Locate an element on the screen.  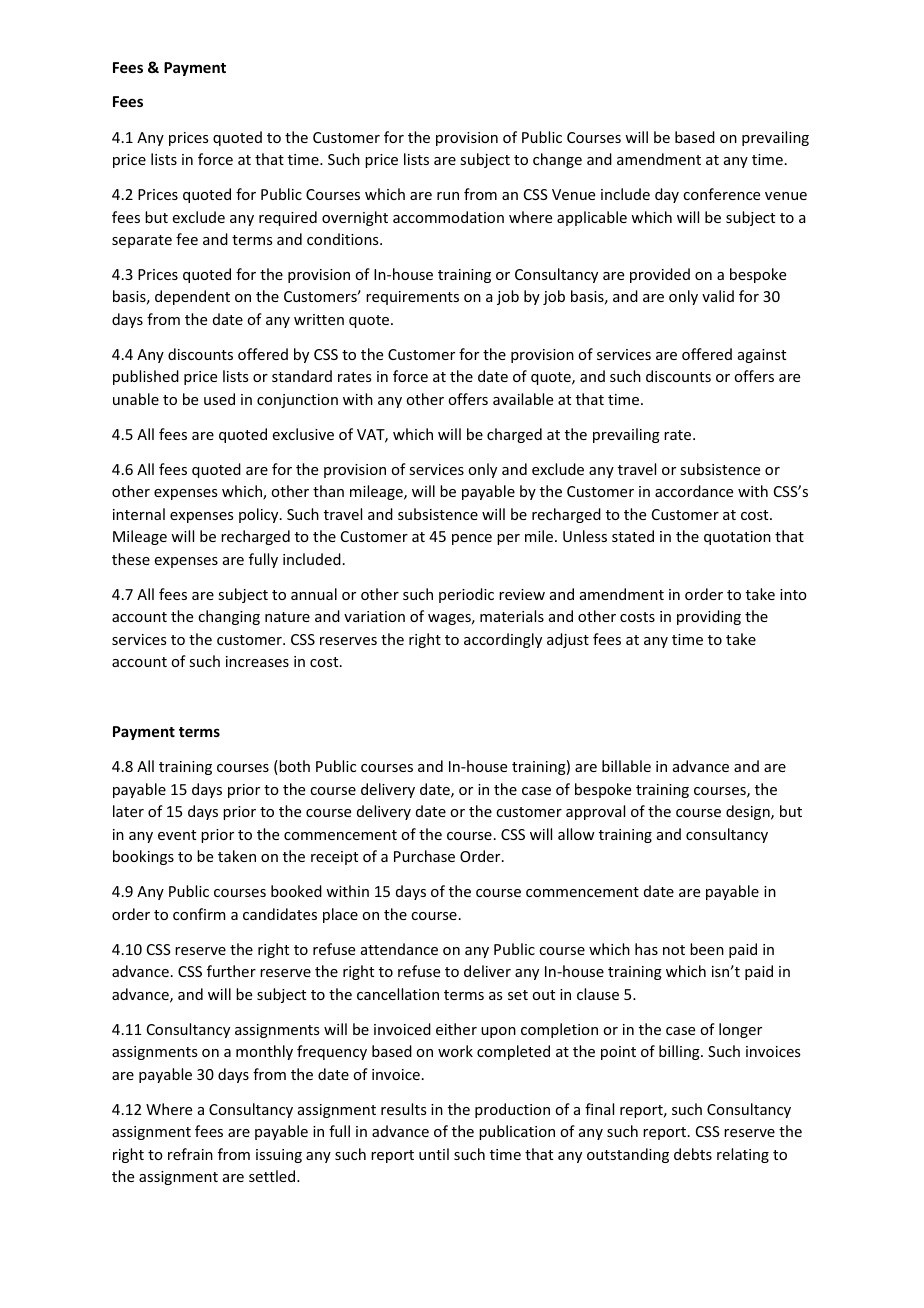
until is located at coordinates (434, 1154).
